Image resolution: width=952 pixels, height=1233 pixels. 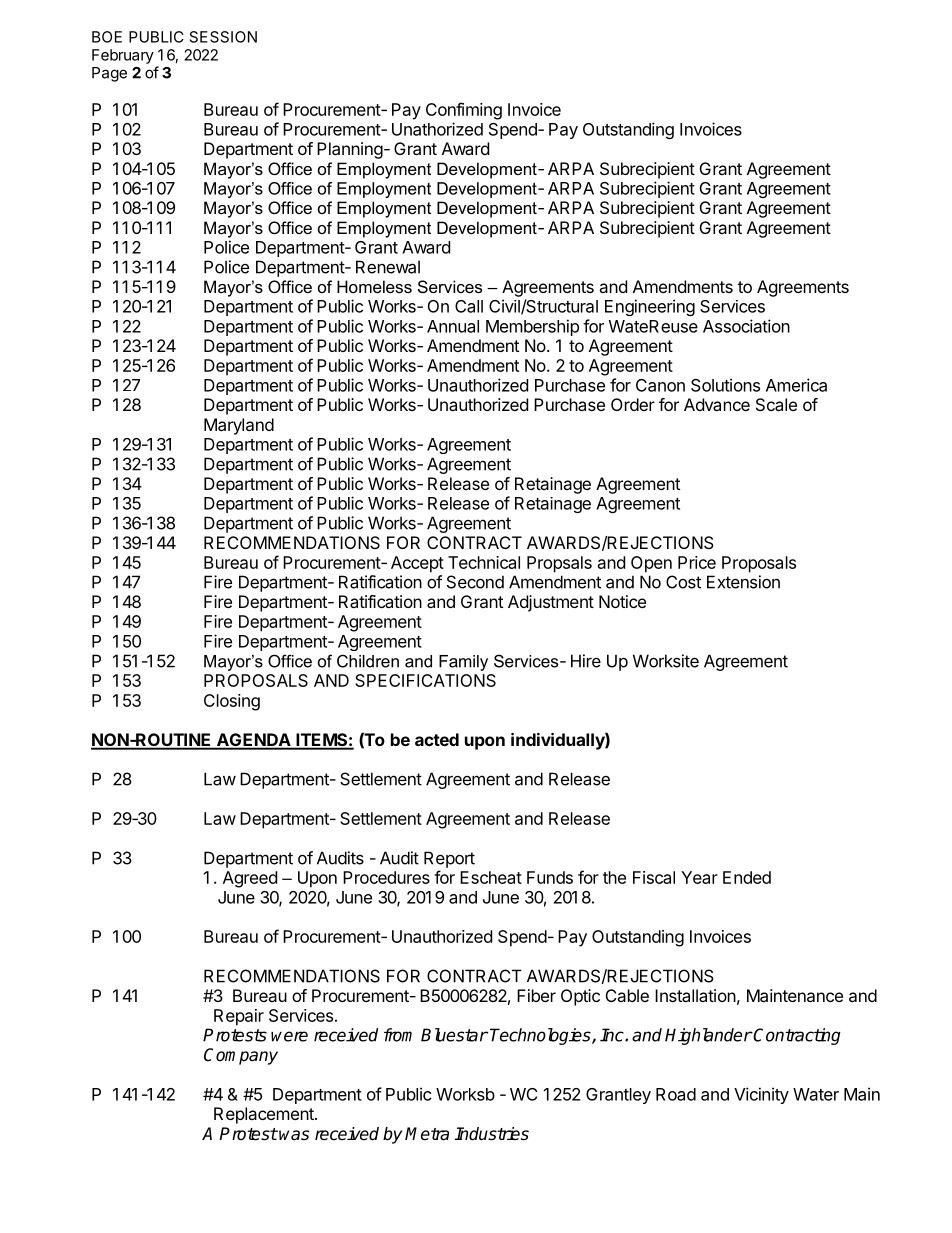 I want to click on Homeless, so click(x=374, y=286).
